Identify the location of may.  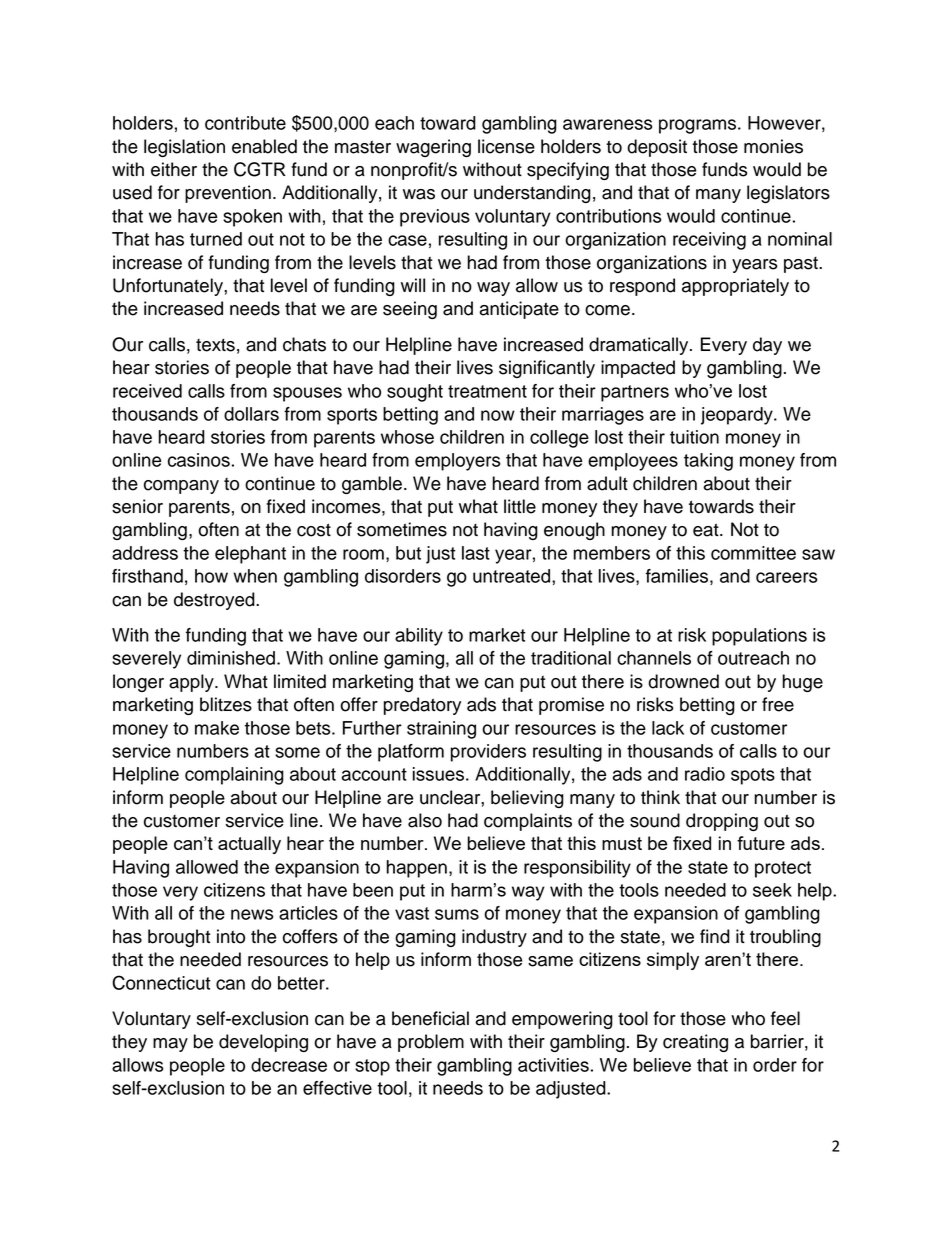
(170, 1045).
